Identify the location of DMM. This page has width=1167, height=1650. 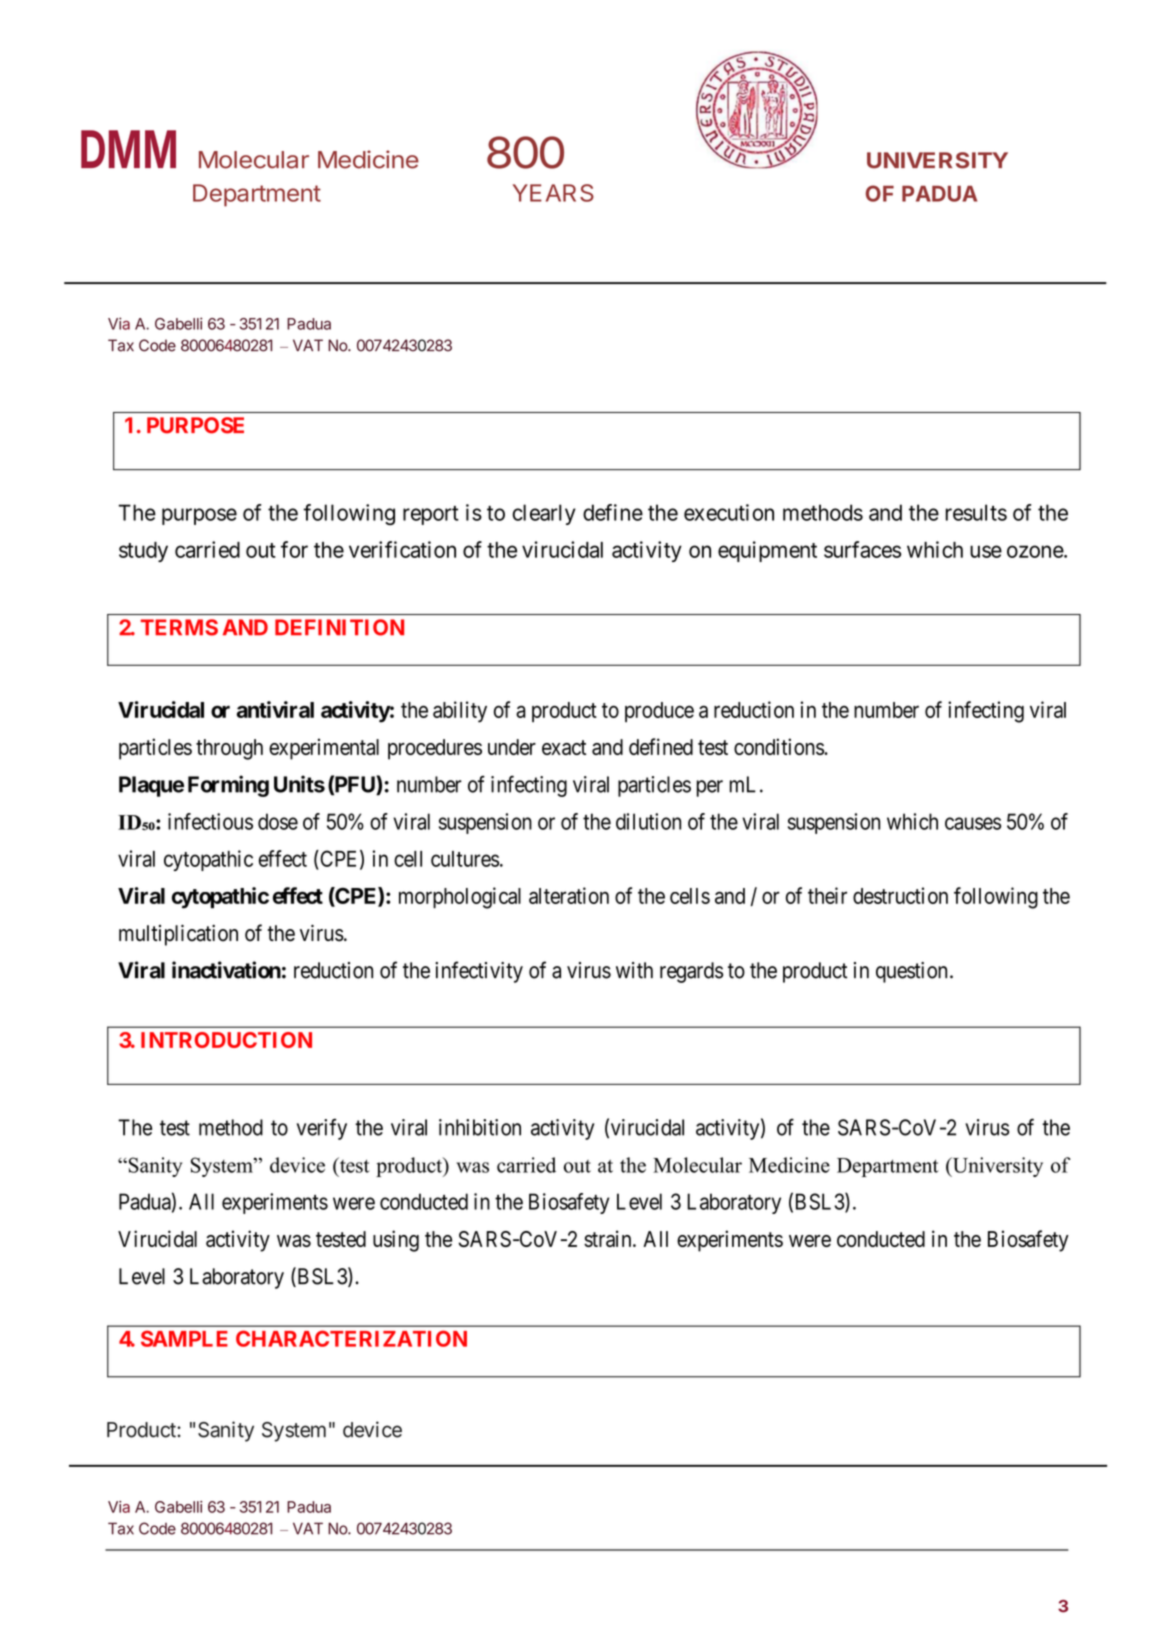
(128, 149).
